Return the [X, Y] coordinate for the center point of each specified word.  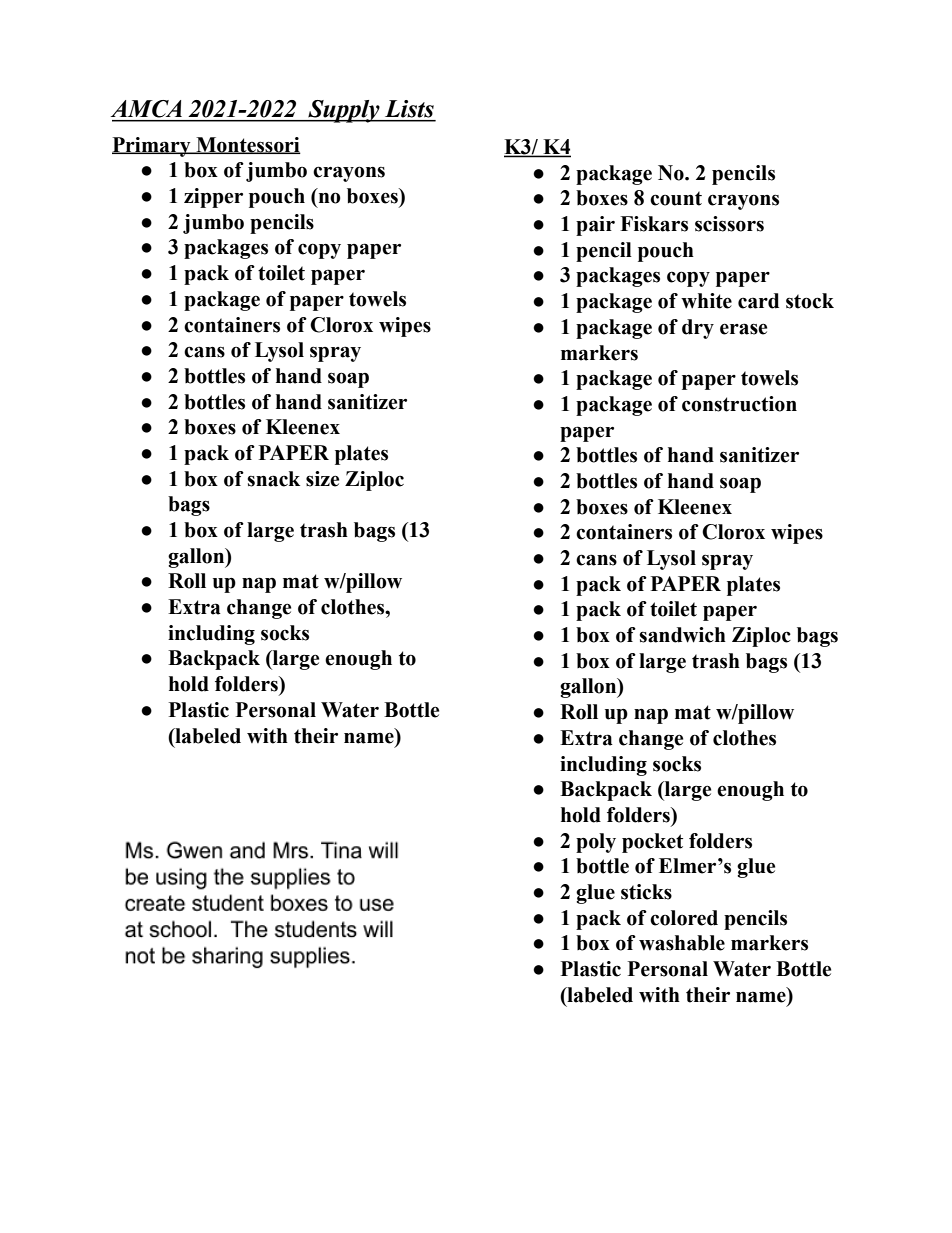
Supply [344, 111]
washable [682, 943]
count [676, 198]
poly [596, 843]
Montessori [247, 145]
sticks [646, 892]
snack [273, 479]
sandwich [682, 635]
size [322, 479]
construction [739, 404]
